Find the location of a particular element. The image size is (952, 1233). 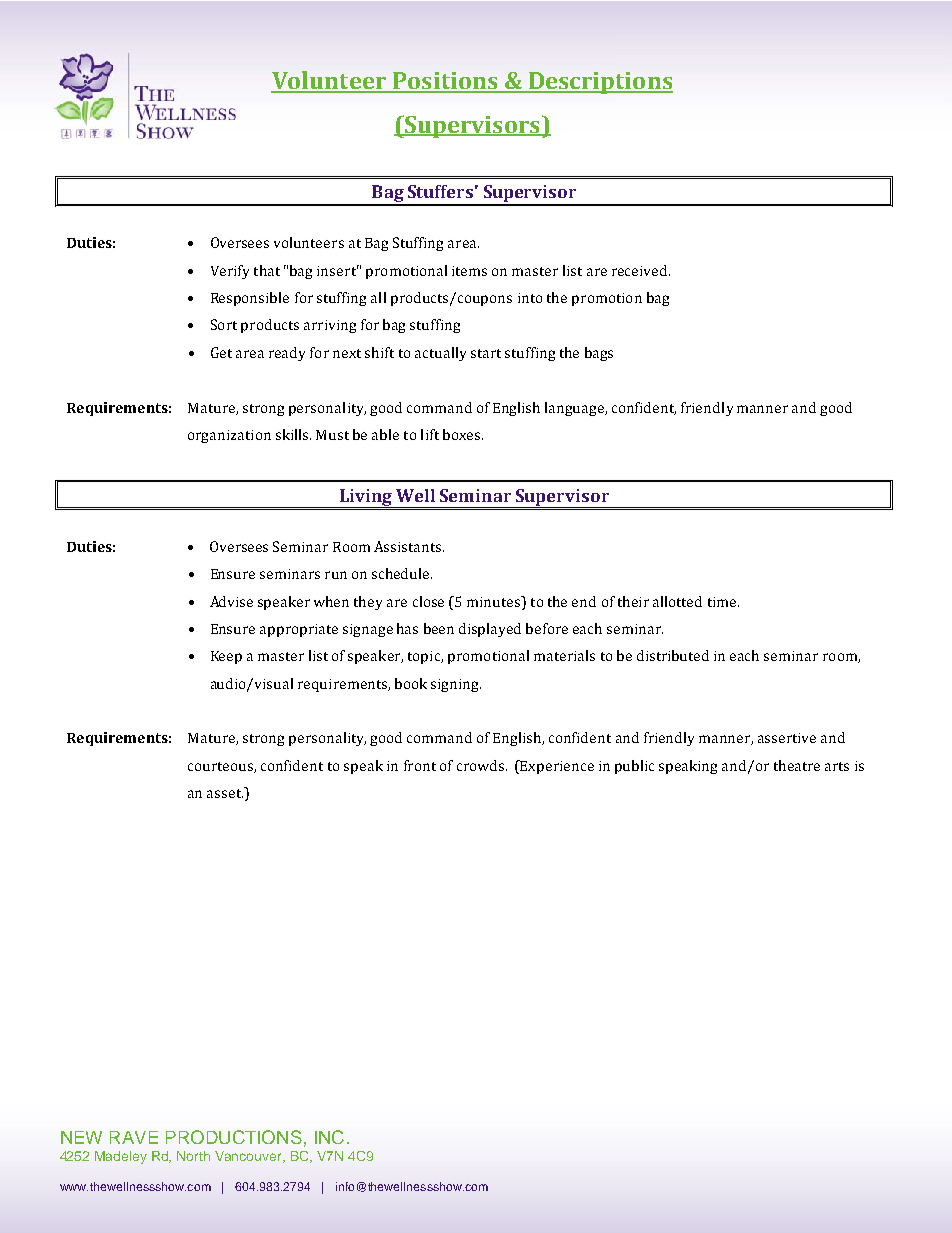

bags is located at coordinates (599, 354).
